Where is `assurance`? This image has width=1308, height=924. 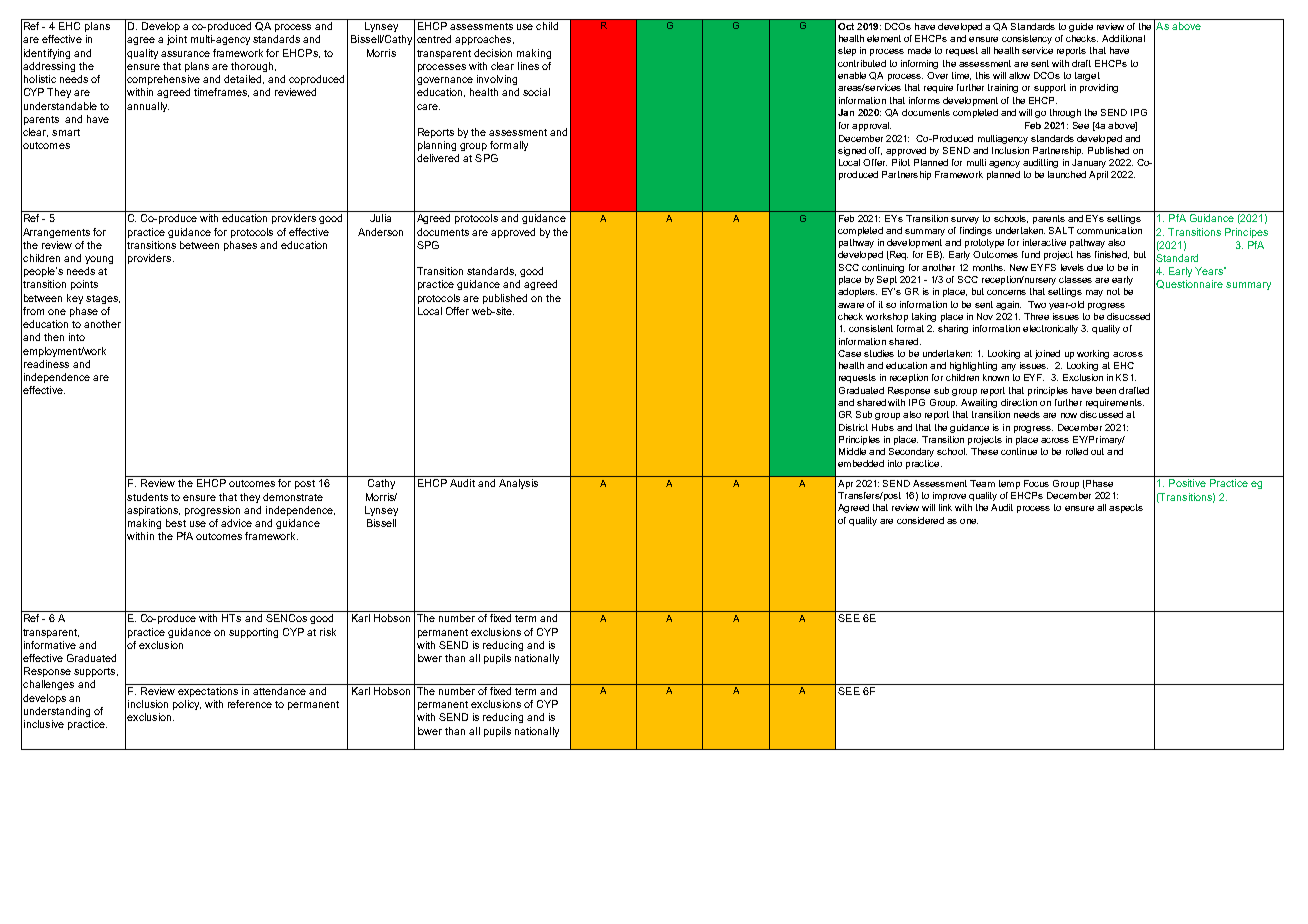
assurance is located at coordinates (185, 54).
